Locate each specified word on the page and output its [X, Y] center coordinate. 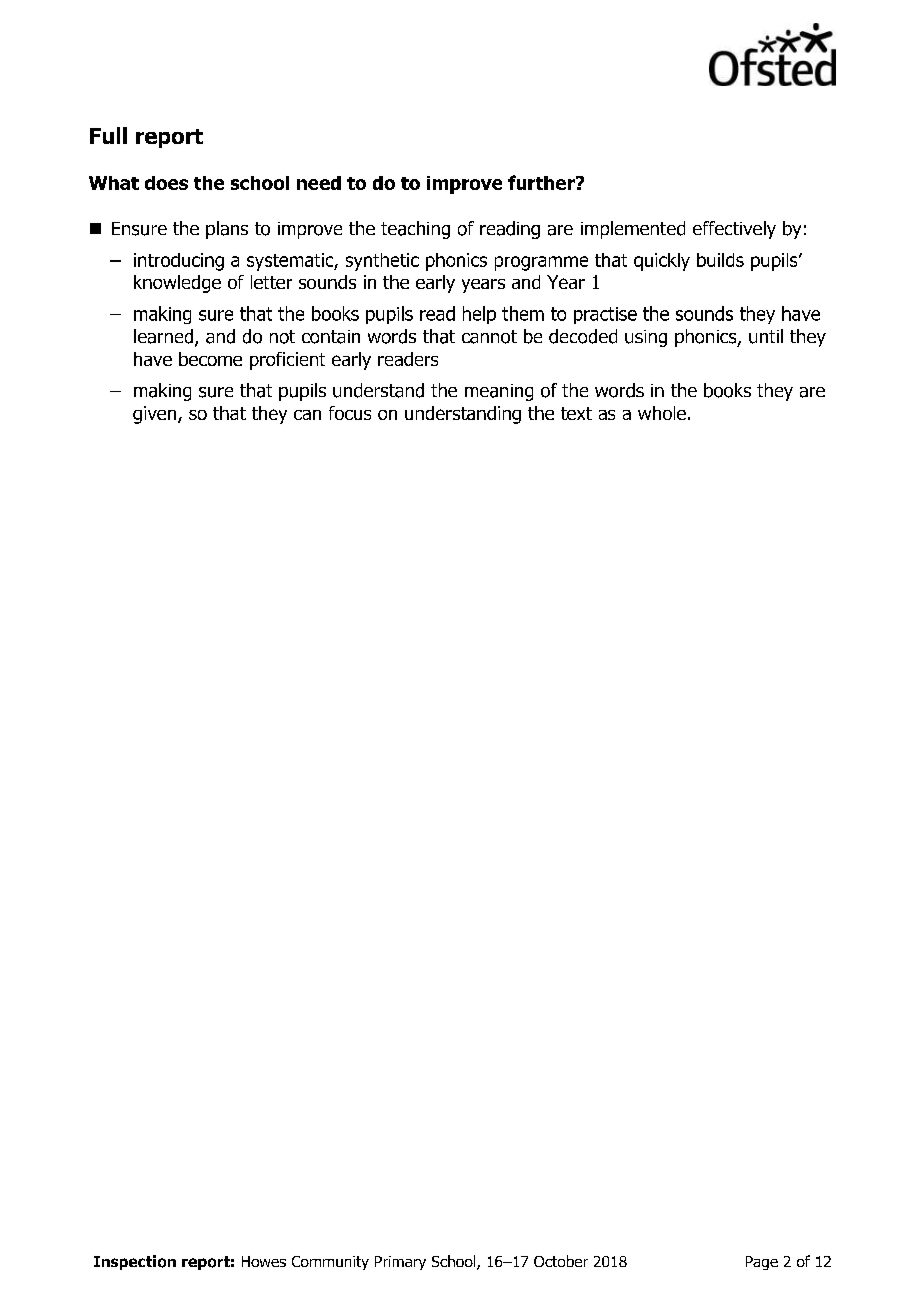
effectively [734, 230]
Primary [400, 1263]
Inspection [135, 1262]
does [166, 183]
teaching [415, 230]
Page [762, 1263]
